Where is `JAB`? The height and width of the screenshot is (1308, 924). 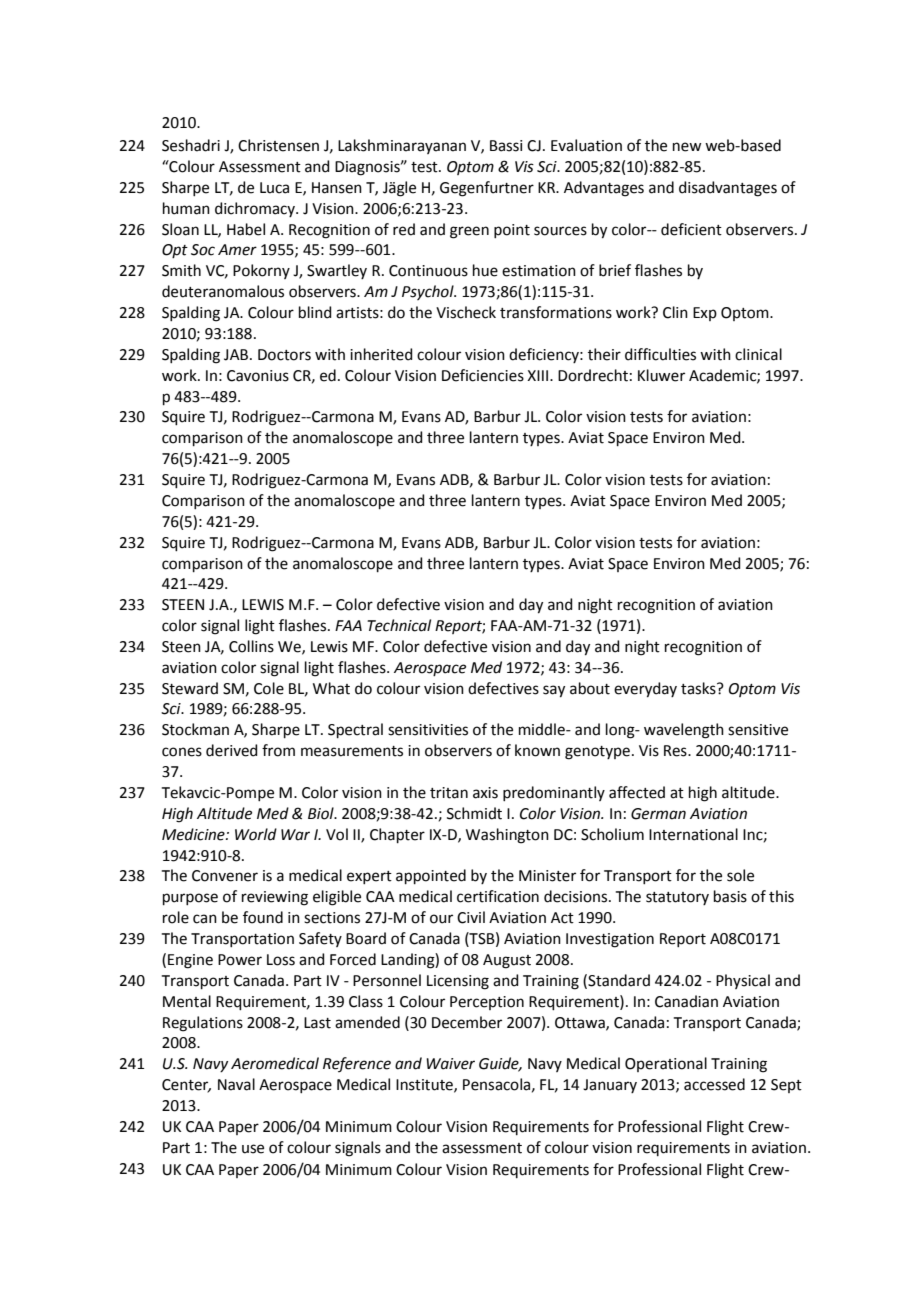
JAB is located at coordinates (237, 355).
